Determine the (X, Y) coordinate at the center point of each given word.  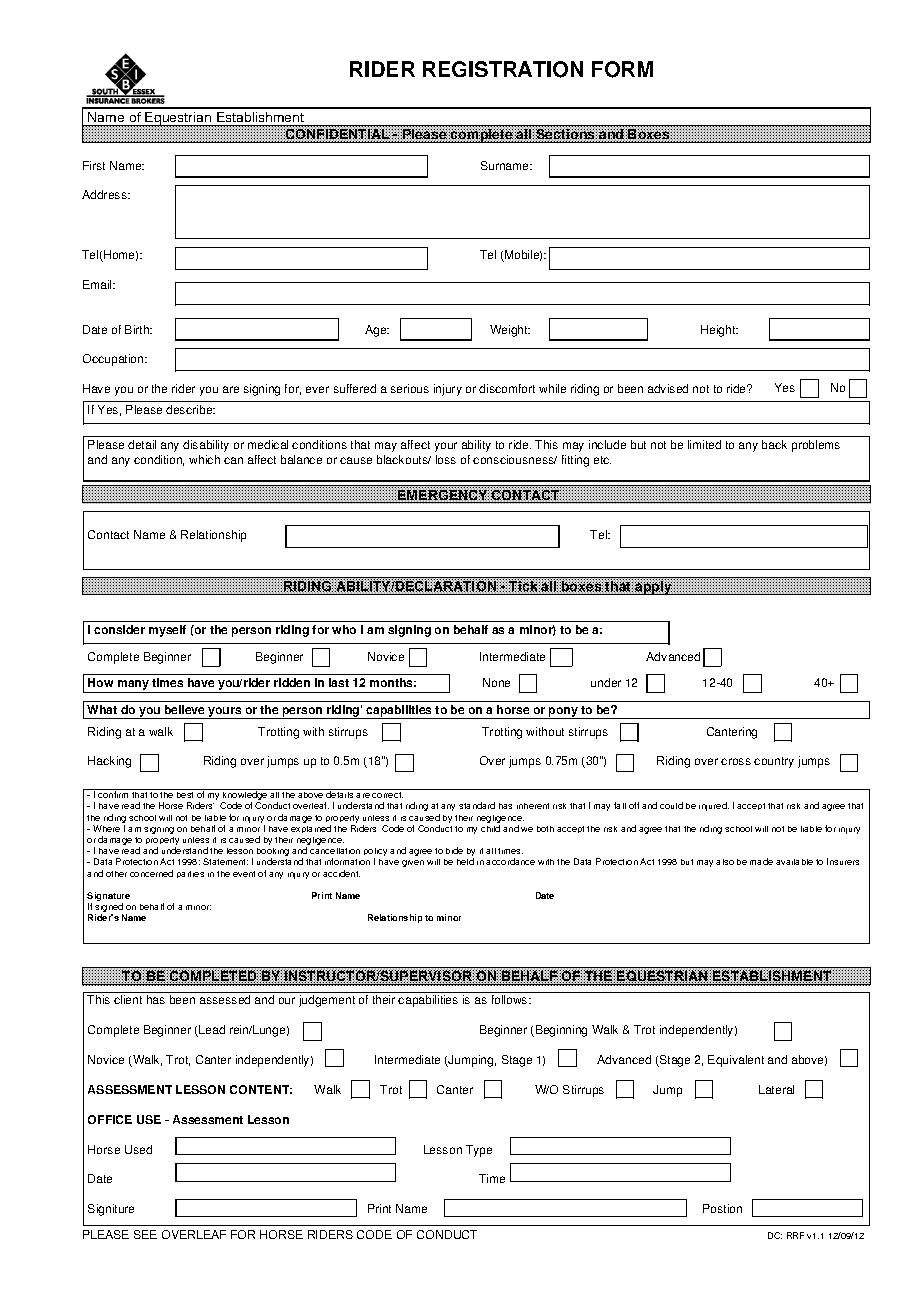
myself (167, 631)
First (94, 165)
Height (719, 331)
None (496, 682)
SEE (145, 1234)
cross (736, 761)
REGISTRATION (503, 69)
